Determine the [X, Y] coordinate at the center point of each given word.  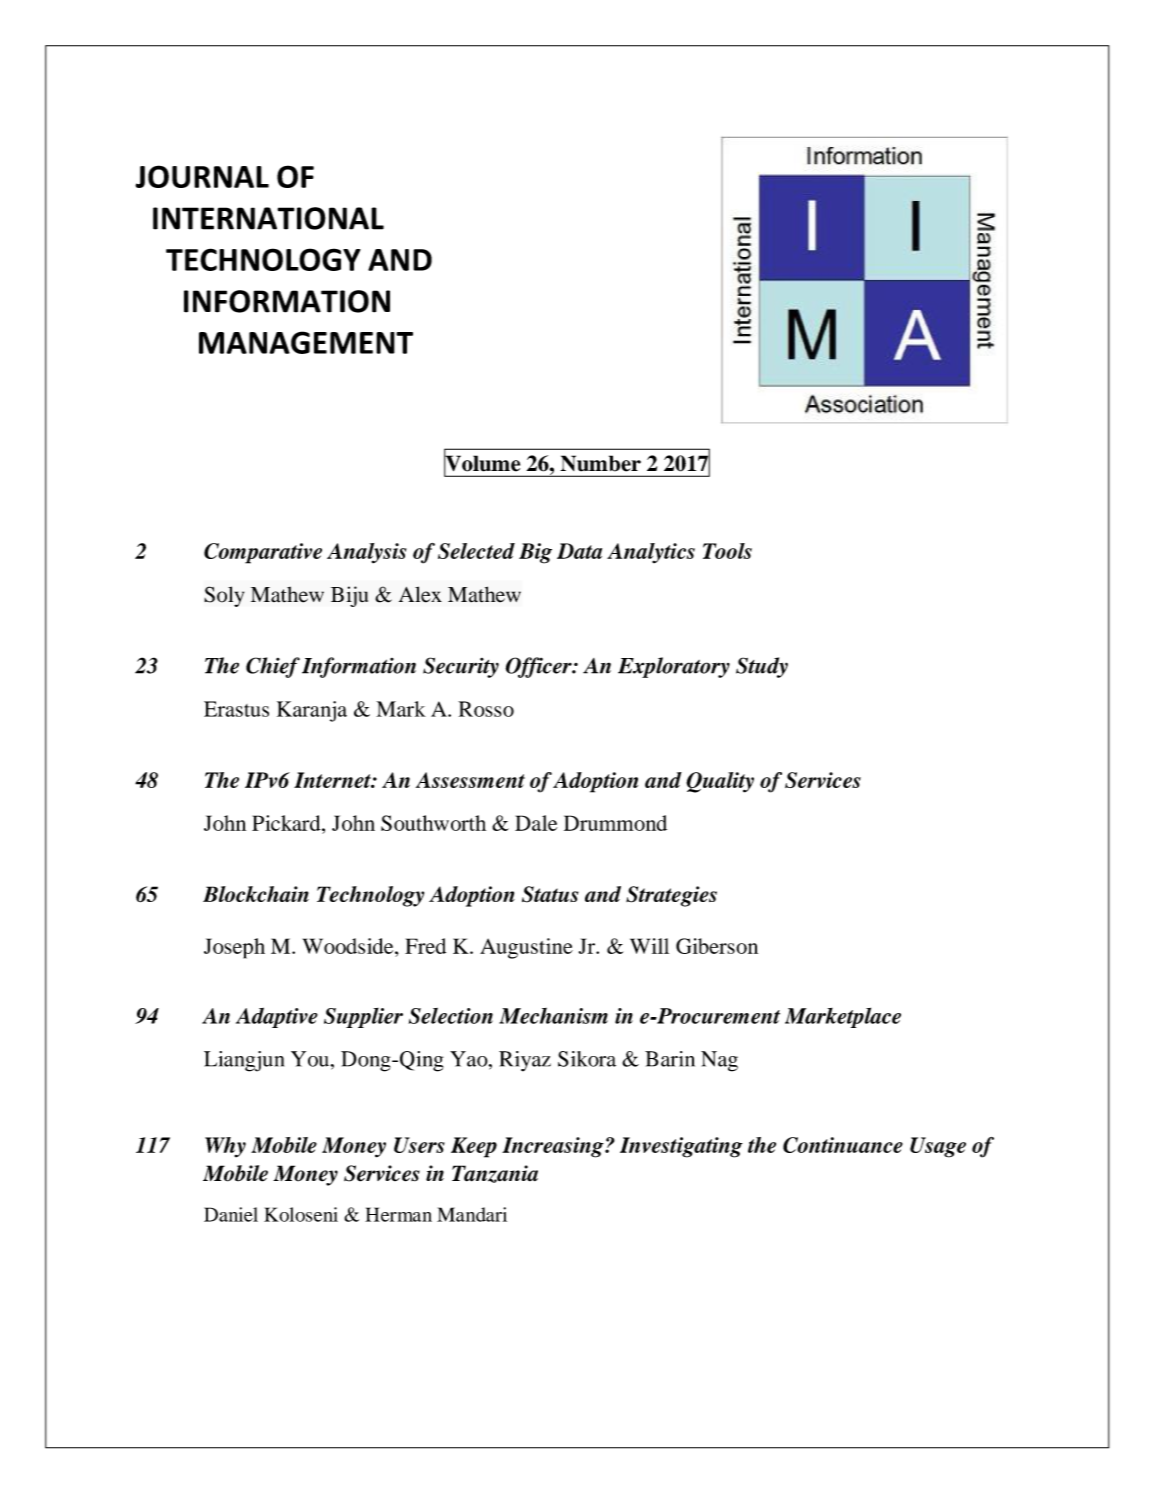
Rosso [486, 709]
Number [601, 463]
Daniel [231, 1214]
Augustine [526, 948]
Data [579, 551]
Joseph [234, 948]
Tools [727, 551]
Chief [273, 667]
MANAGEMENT [306, 342]
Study [762, 667]
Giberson [717, 946]
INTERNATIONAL [268, 218]
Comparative [263, 553]
